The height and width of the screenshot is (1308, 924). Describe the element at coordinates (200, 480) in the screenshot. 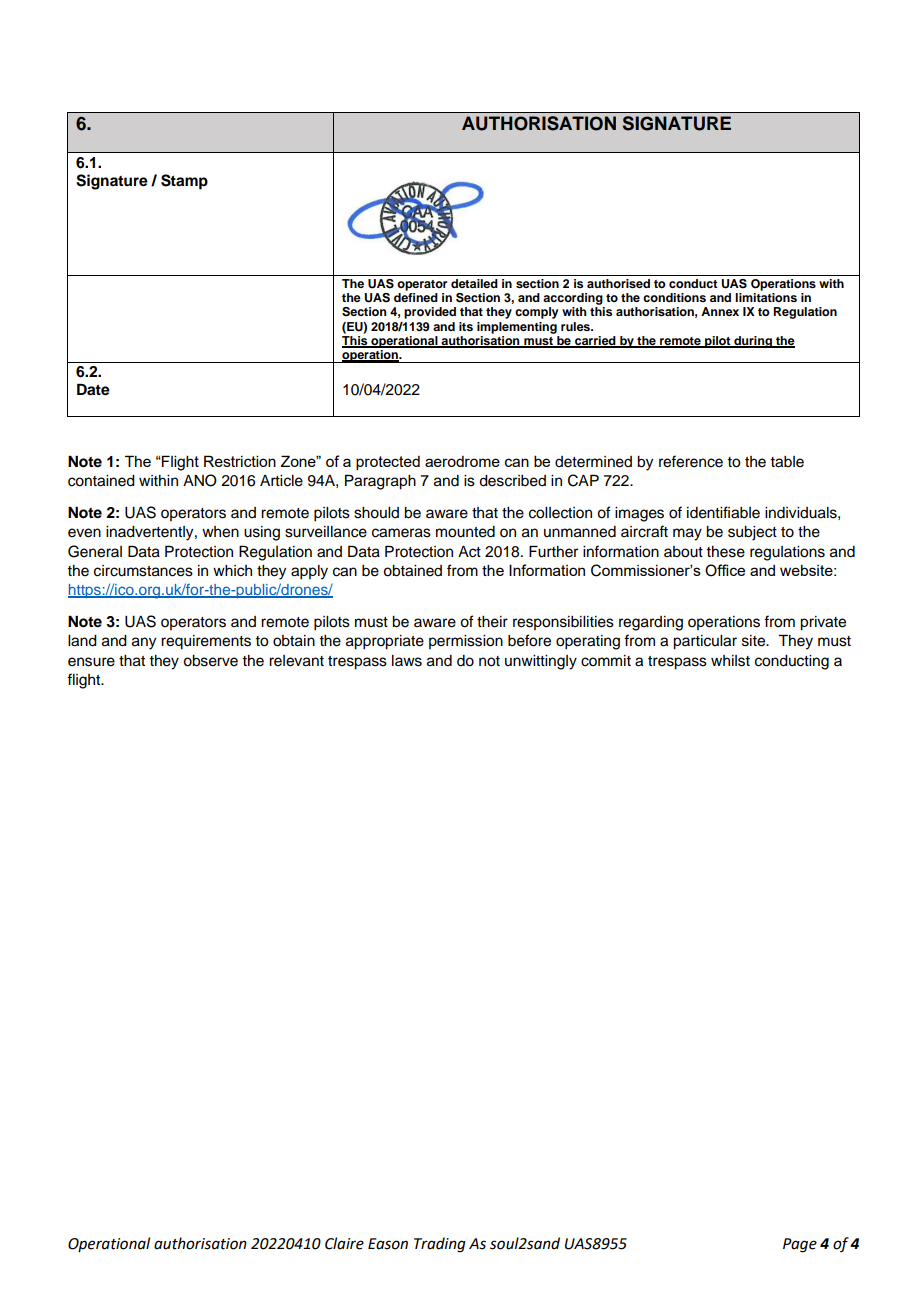

I see `ANO` at that location.
